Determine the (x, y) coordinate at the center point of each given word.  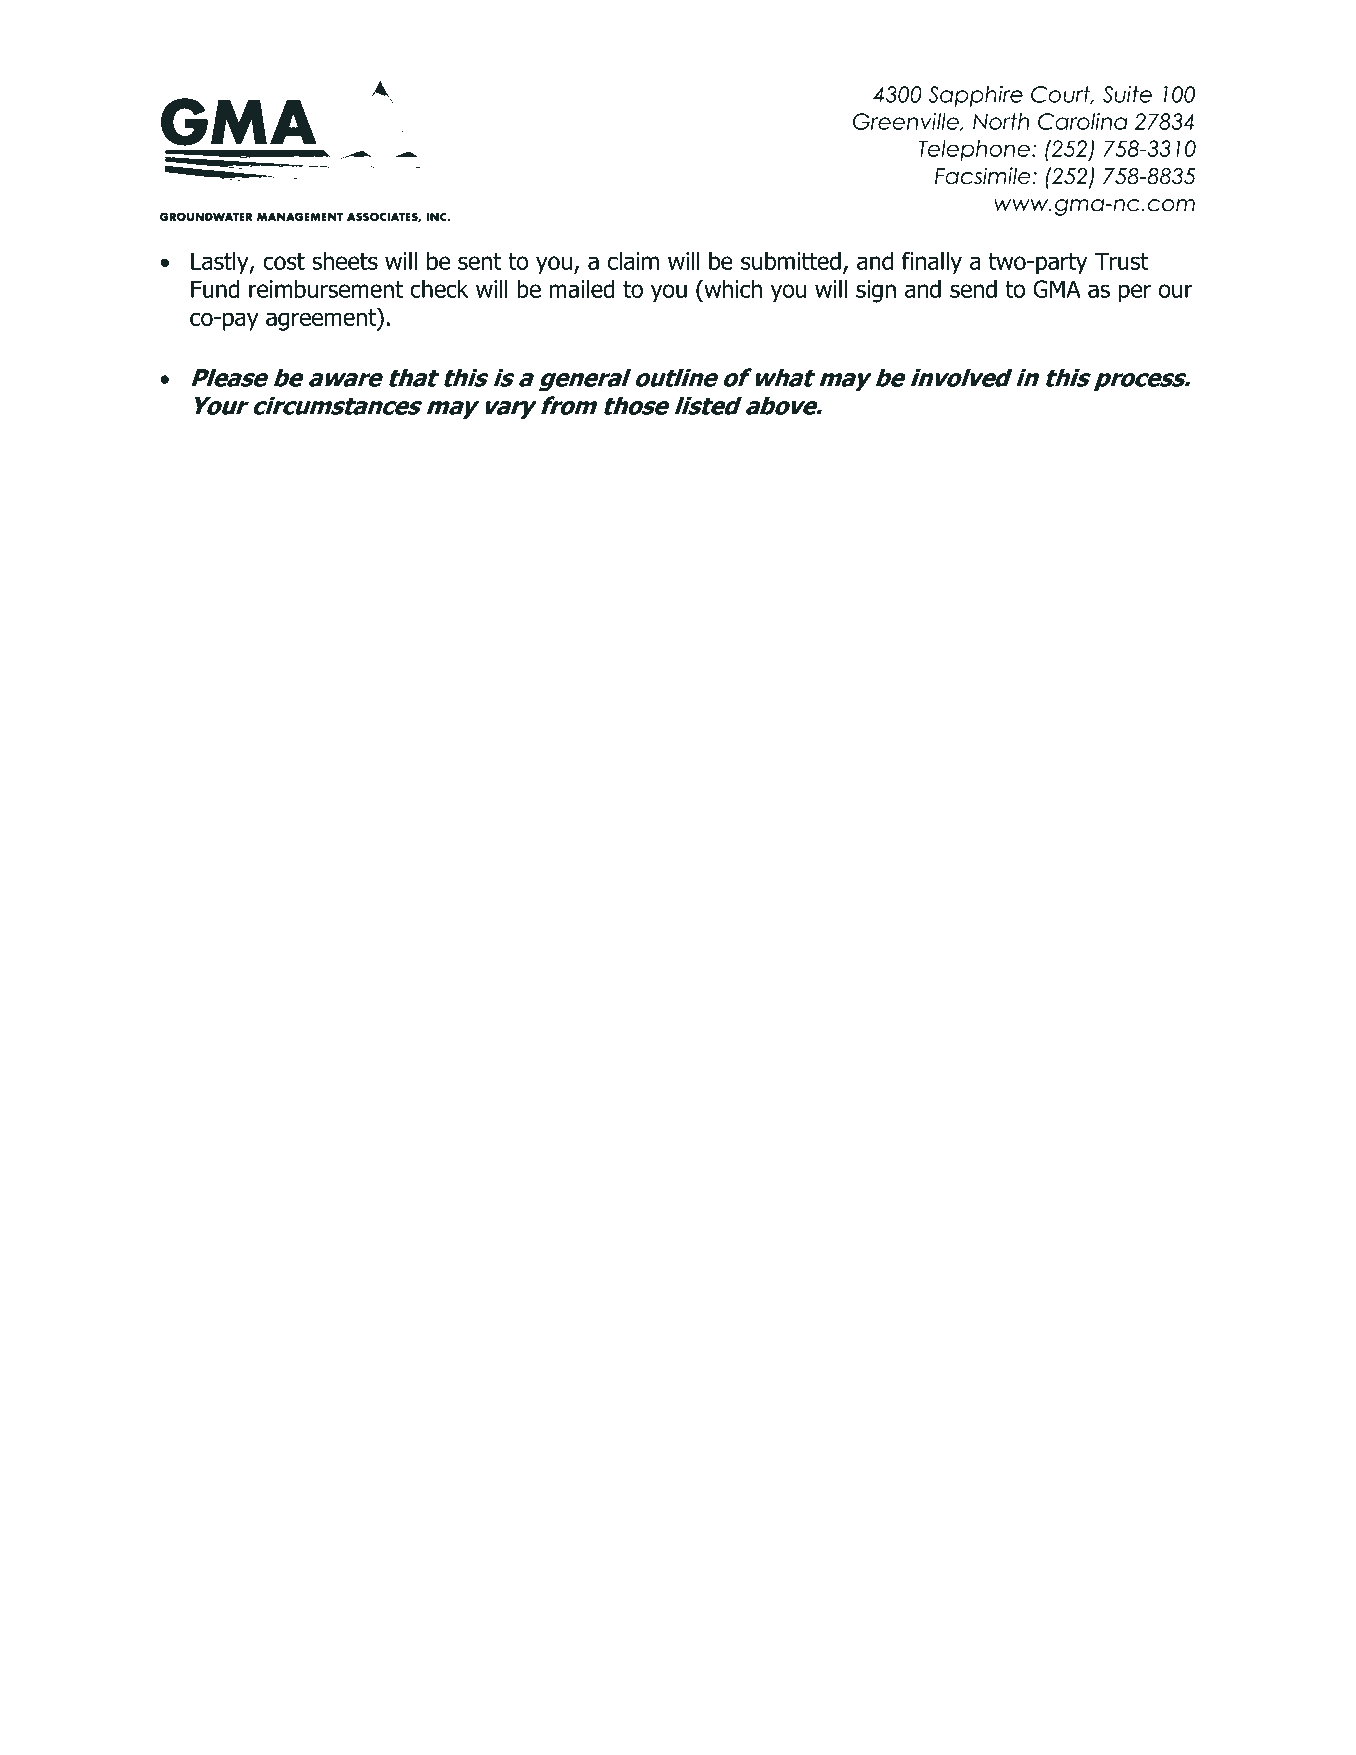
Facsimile (984, 176)
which (732, 289)
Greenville (907, 122)
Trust (1121, 261)
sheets (345, 261)
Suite (1127, 94)
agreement (322, 319)
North (1001, 121)
